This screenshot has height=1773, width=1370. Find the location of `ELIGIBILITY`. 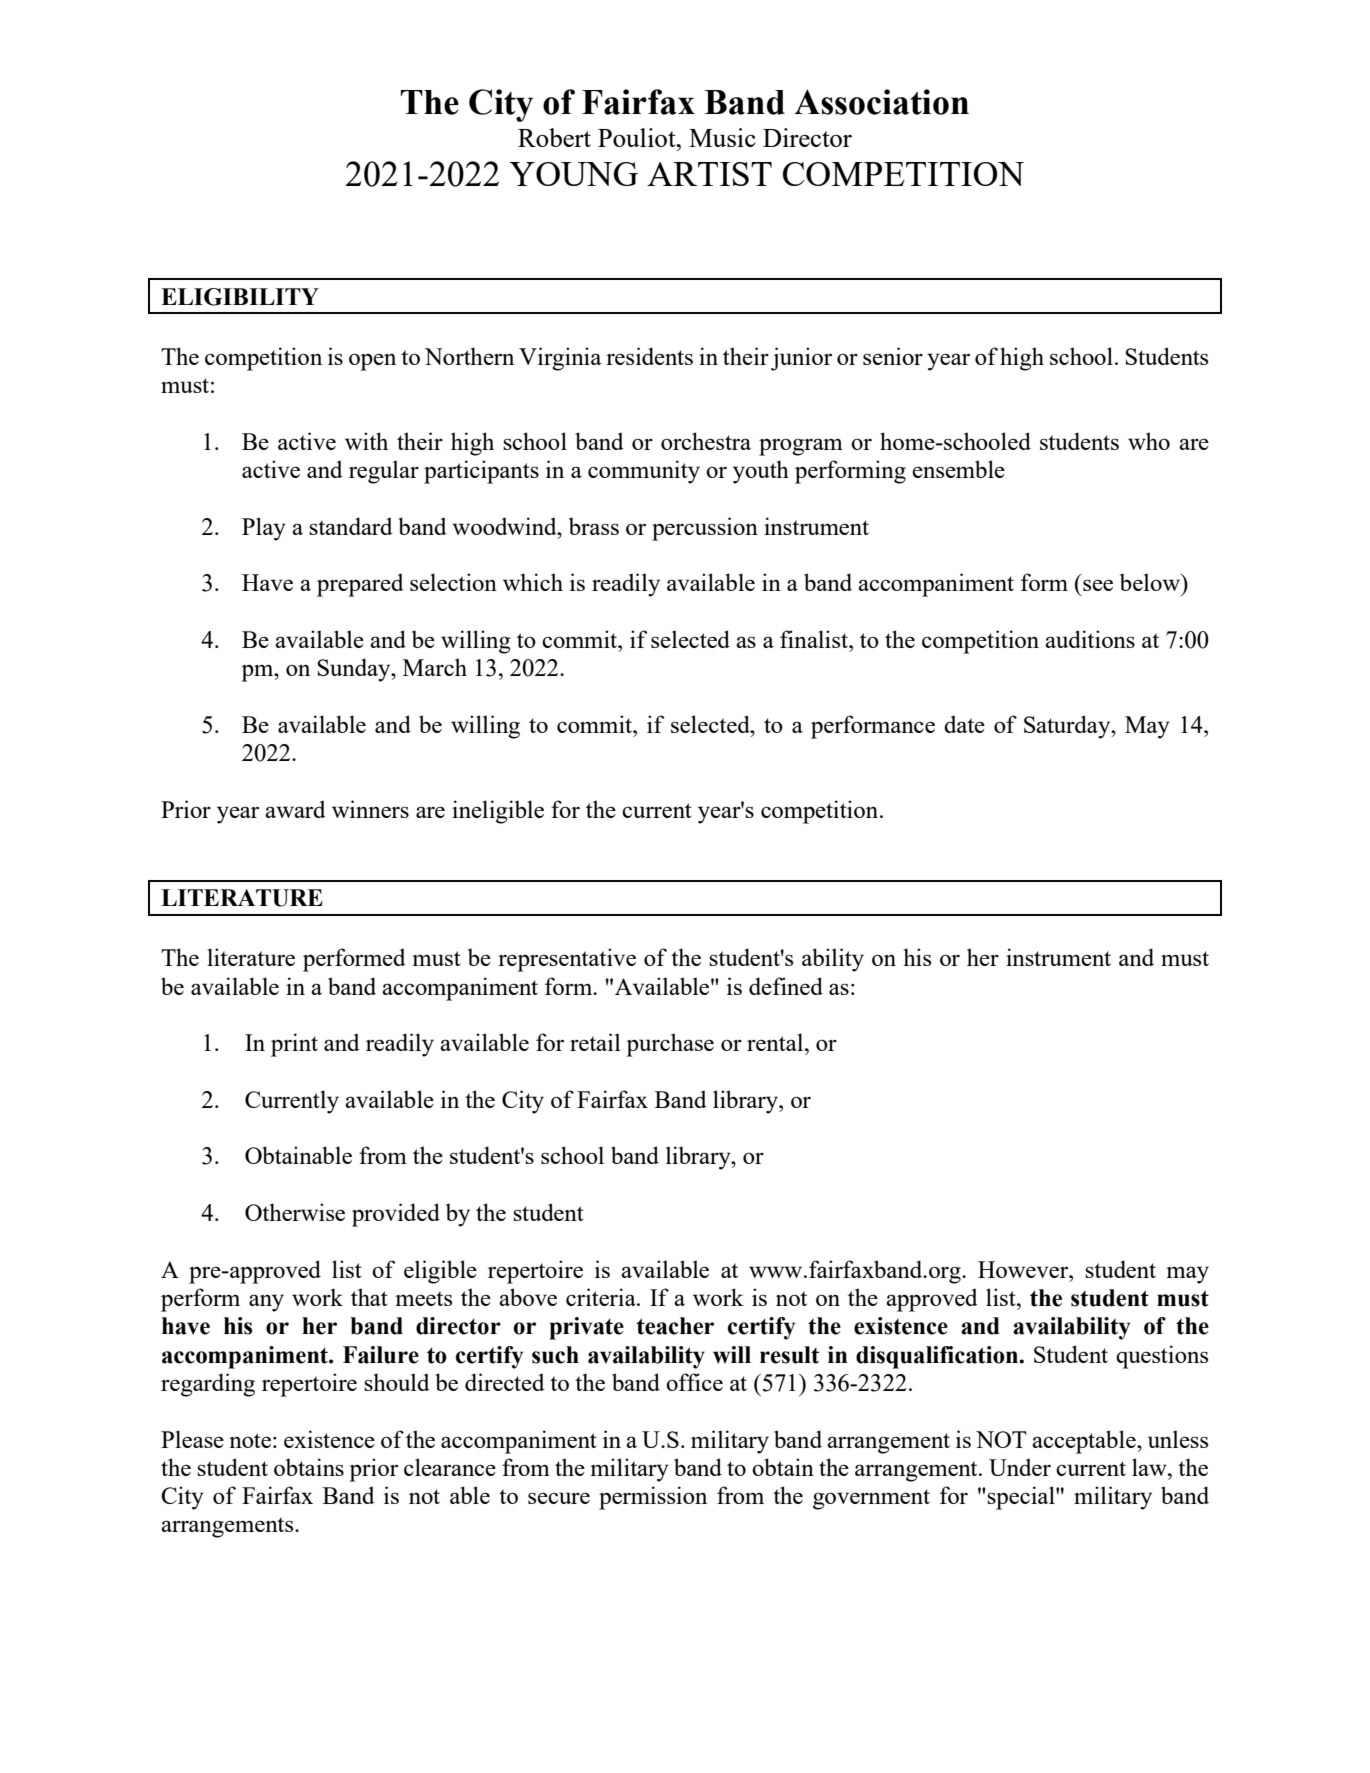

ELIGIBILITY is located at coordinates (240, 297).
